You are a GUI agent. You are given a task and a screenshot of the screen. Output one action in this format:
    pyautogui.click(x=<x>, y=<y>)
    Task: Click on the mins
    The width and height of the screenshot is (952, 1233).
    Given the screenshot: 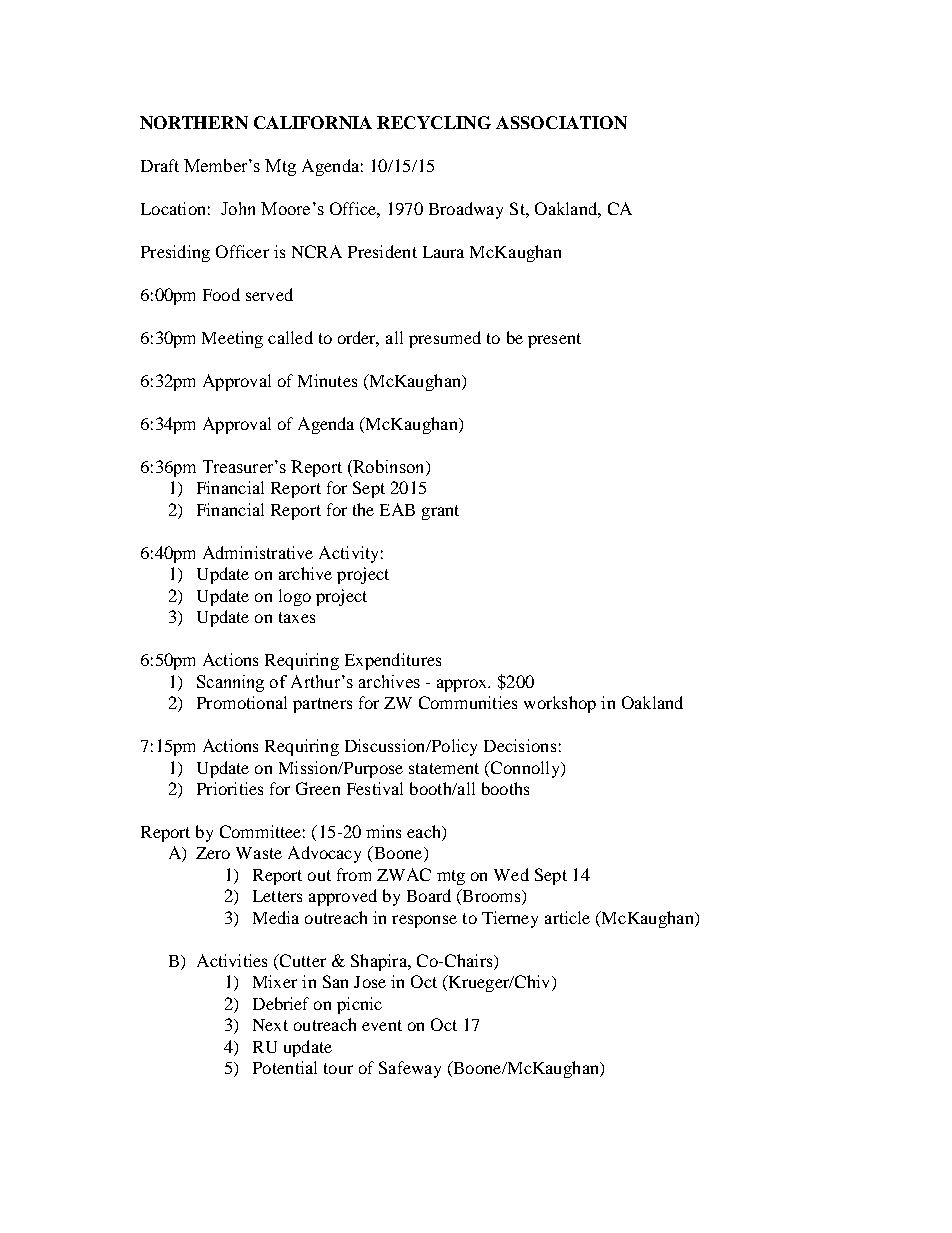 What is the action you would take?
    pyautogui.click(x=383, y=831)
